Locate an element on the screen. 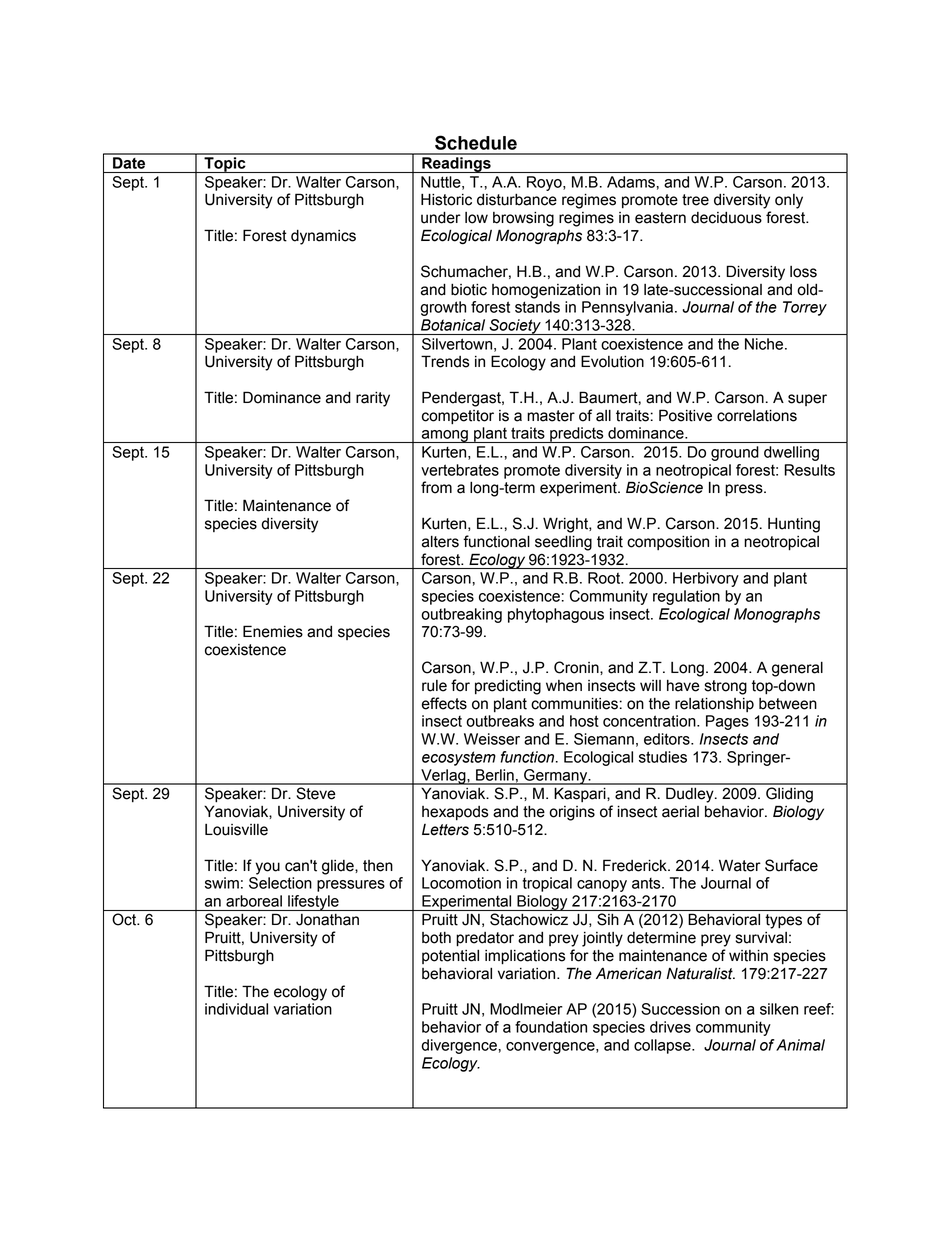 The height and width of the screenshot is (1233, 952). dynamics is located at coordinates (323, 237).
